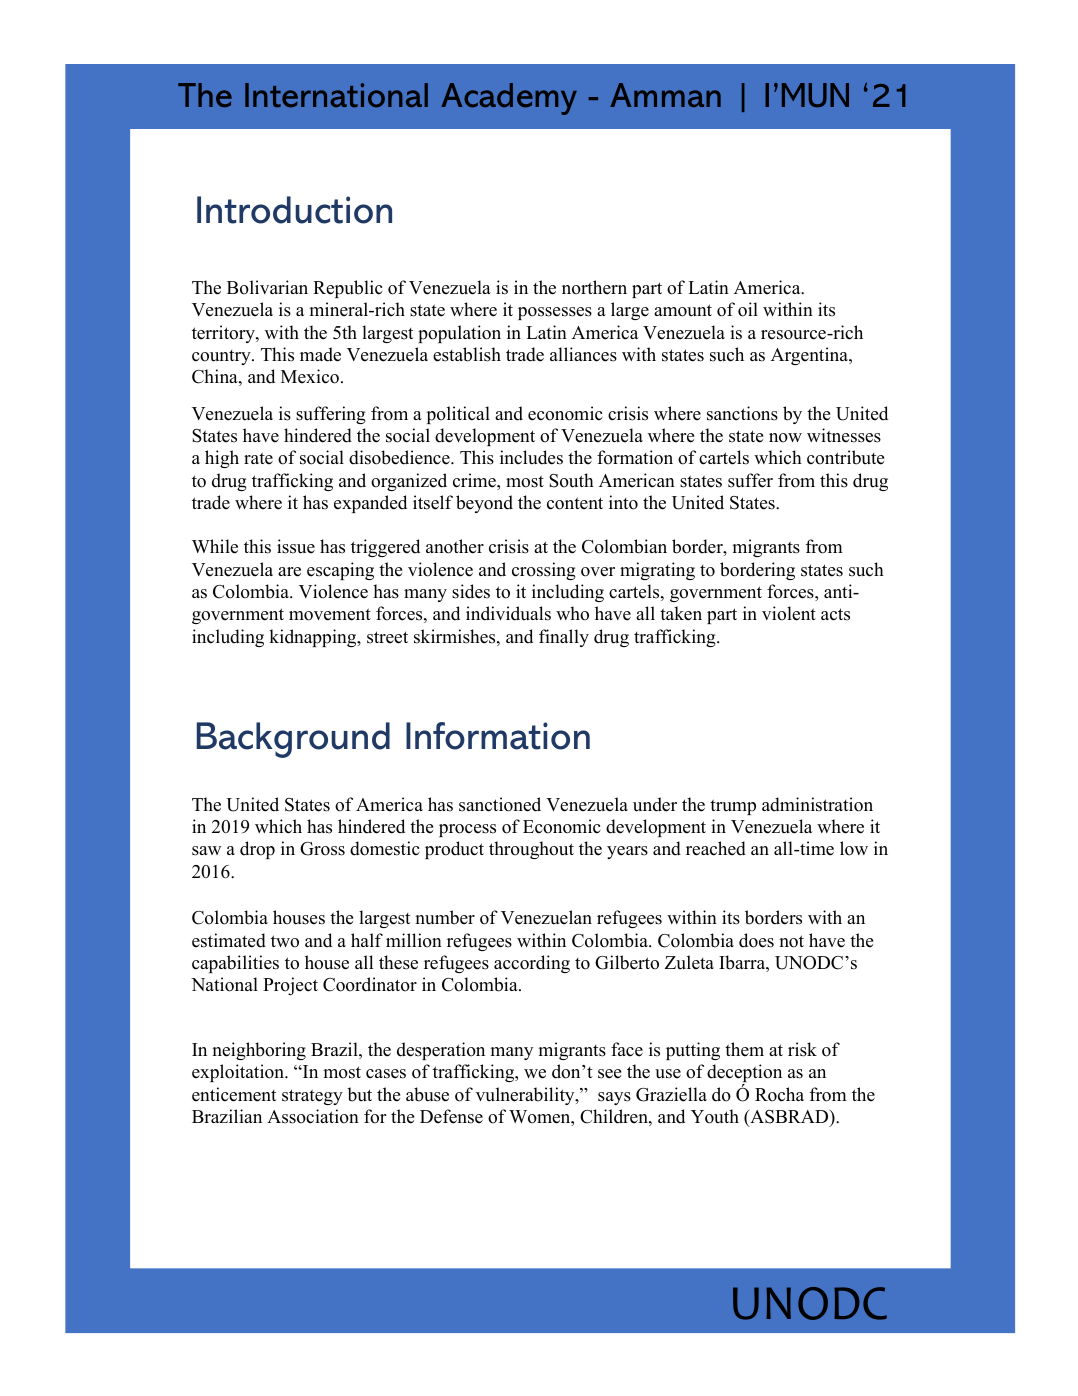  I want to click on Academy, so click(509, 99).
